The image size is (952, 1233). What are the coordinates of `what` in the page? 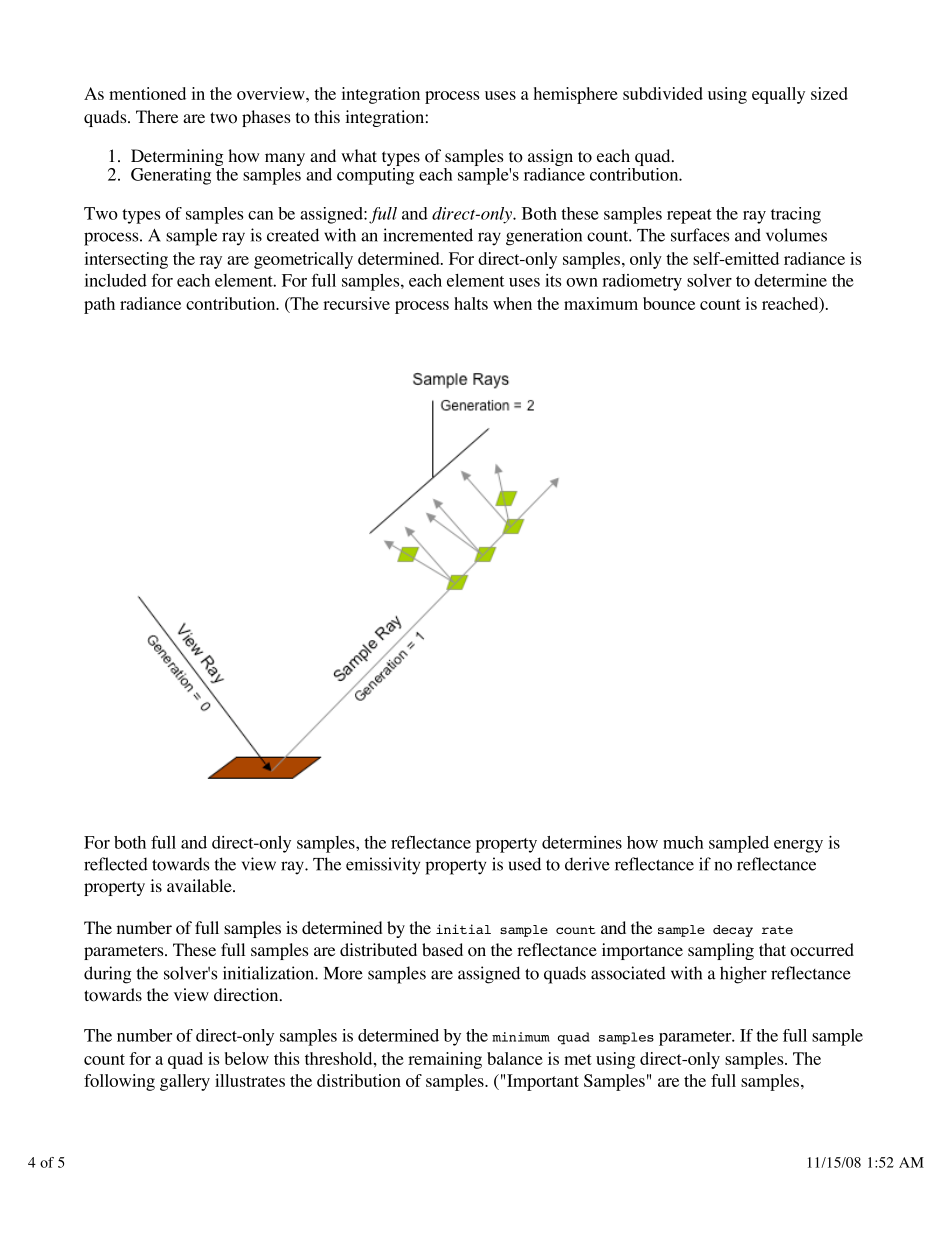 It's located at (359, 155).
